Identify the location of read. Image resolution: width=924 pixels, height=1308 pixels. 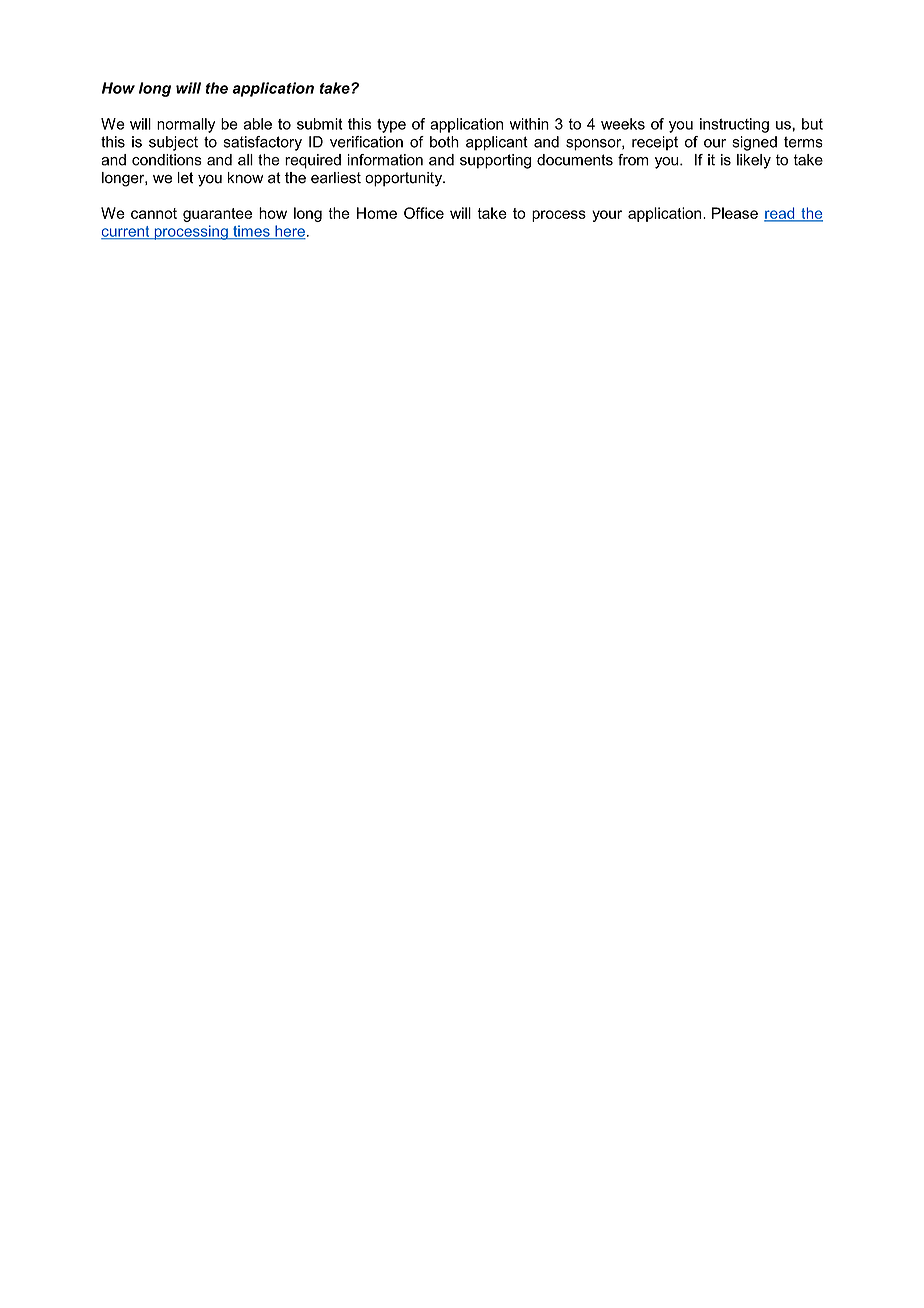
(780, 214).
